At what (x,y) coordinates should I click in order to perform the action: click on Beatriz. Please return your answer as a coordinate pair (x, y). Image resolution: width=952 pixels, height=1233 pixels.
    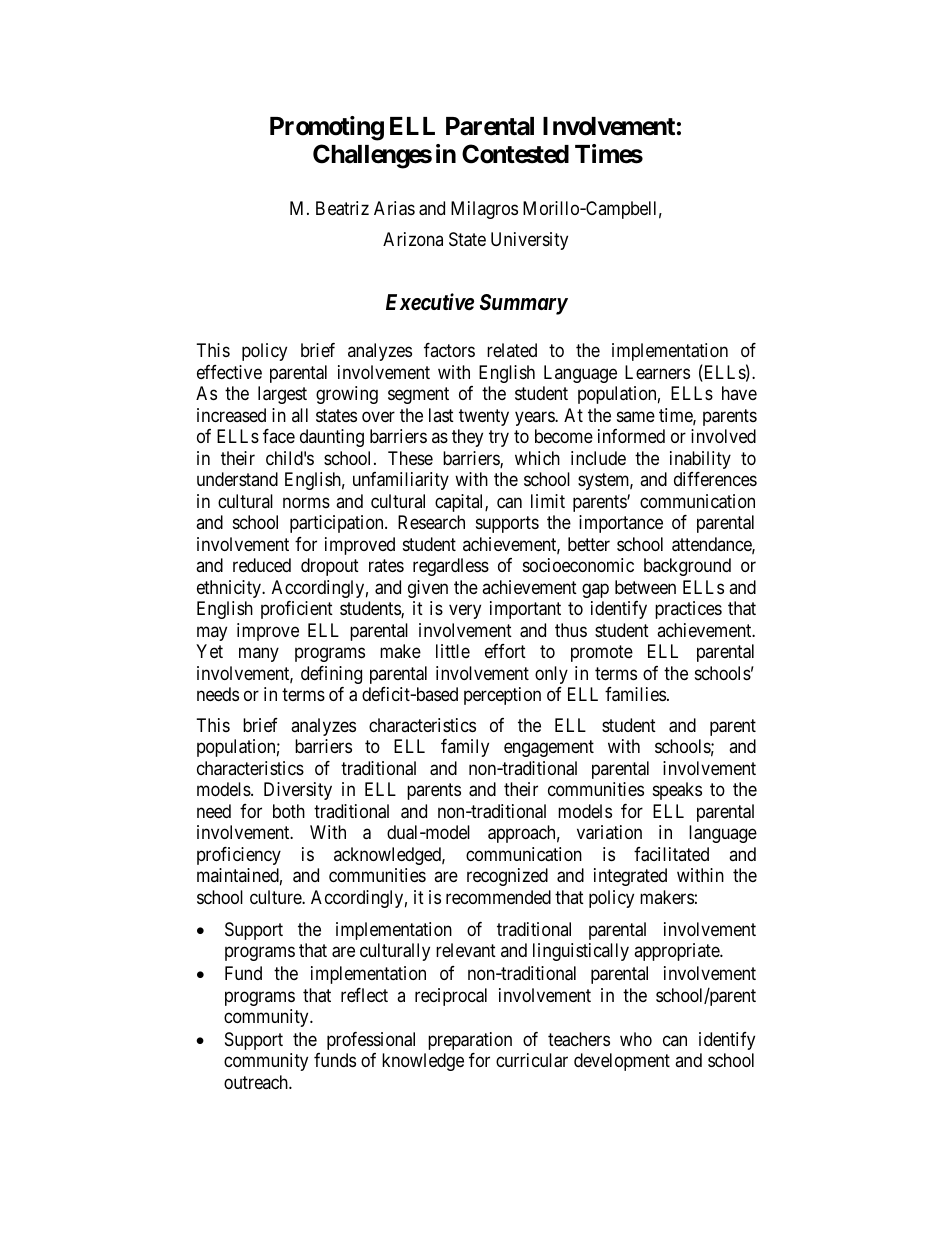
    Looking at the image, I should click on (342, 208).
